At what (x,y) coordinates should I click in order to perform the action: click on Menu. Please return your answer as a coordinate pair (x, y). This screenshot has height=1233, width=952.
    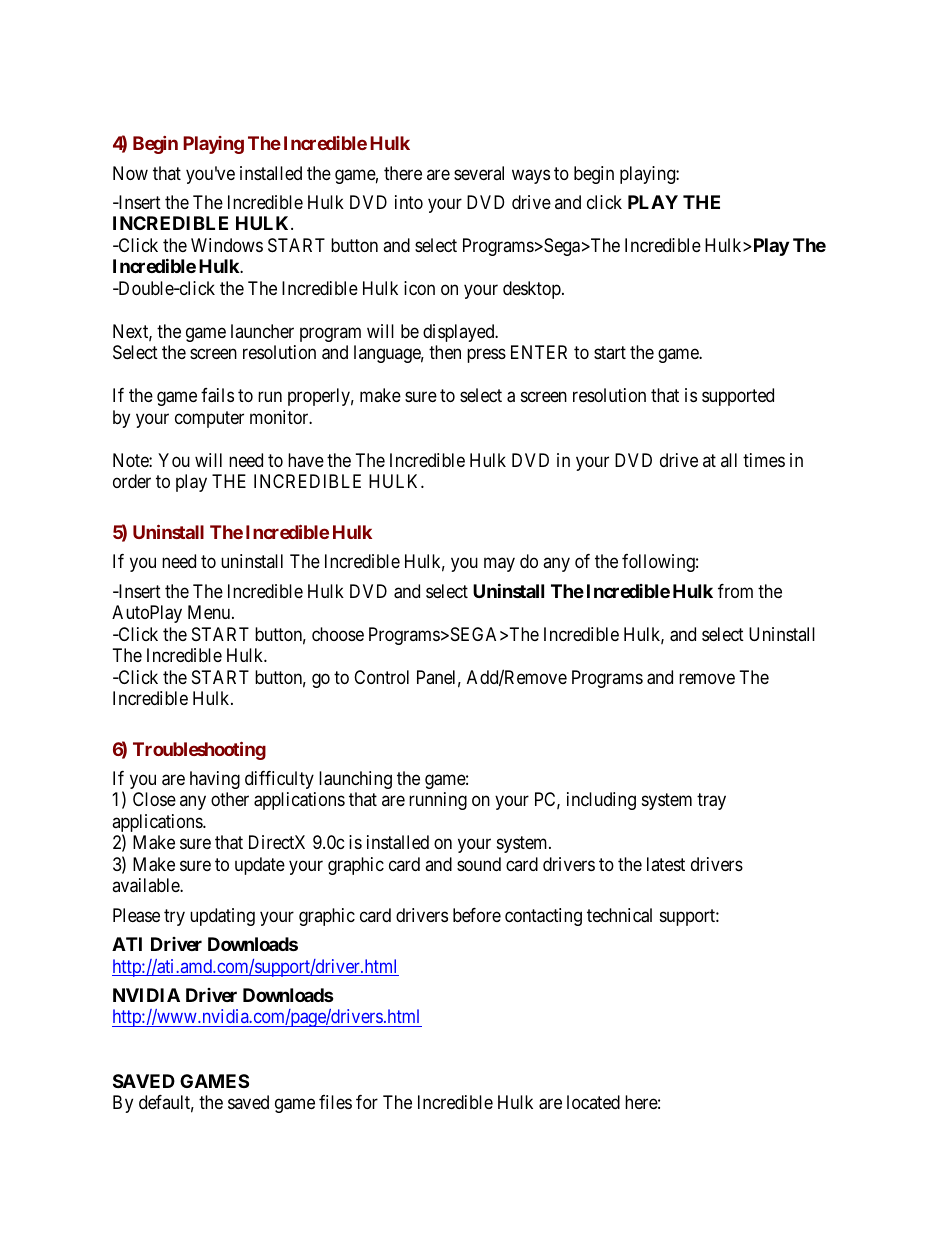
    Looking at the image, I should click on (210, 612).
